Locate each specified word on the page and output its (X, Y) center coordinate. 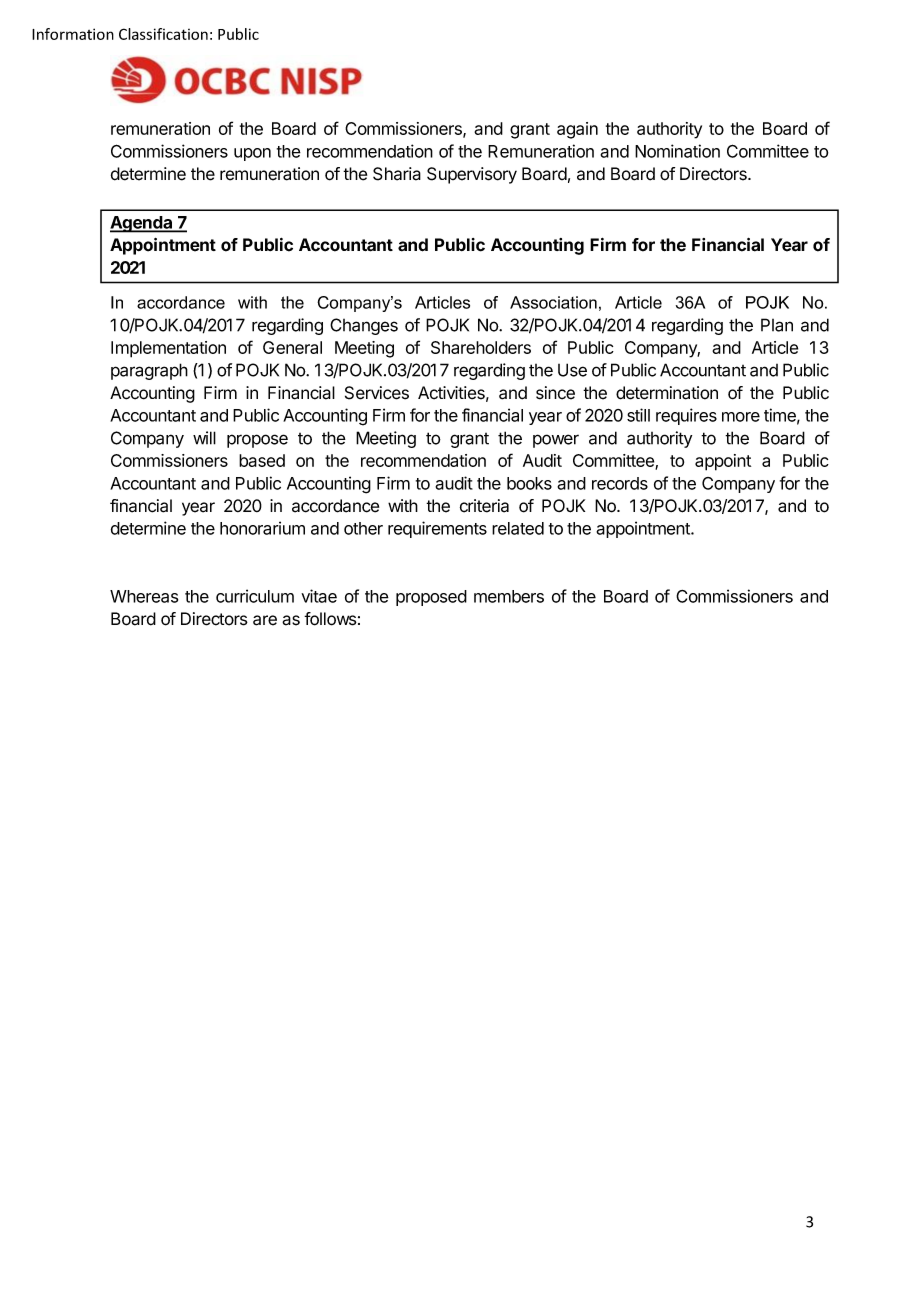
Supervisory (472, 175)
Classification (163, 34)
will (204, 438)
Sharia (397, 174)
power (556, 441)
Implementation (168, 349)
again (577, 130)
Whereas (144, 596)
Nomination (677, 151)
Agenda (142, 224)
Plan (777, 325)
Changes (364, 326)
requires (686, 416)
